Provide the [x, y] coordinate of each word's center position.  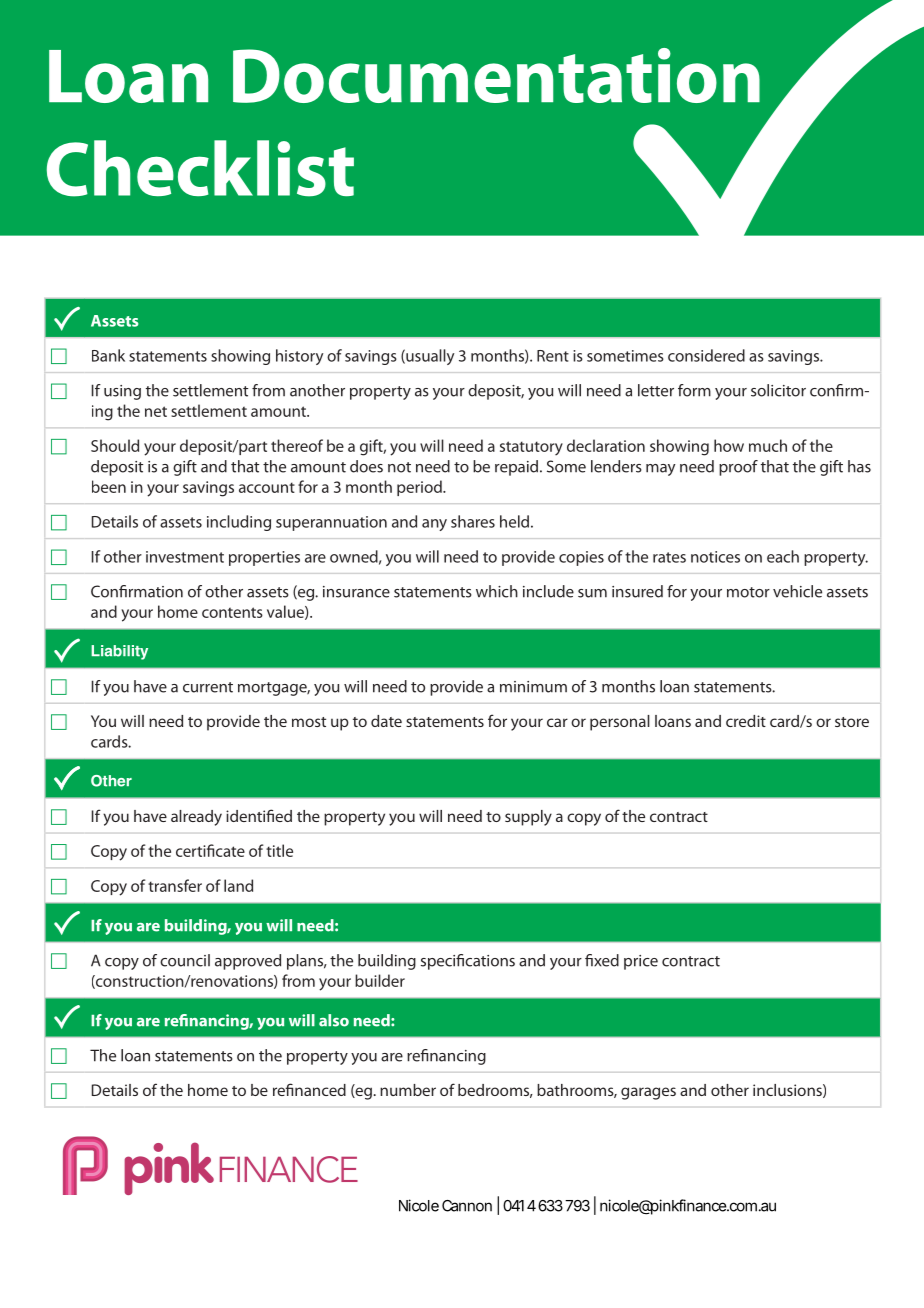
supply [528, 818]
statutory [531, 448]
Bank [108, 355]
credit [746, 721]
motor [748, 592]
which [497, 591]
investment [185, 557]
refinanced [309, 1089]
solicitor [778, 390]
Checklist [200, 168]
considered [706, 355]
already [196, 818]
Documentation [496, 75]
